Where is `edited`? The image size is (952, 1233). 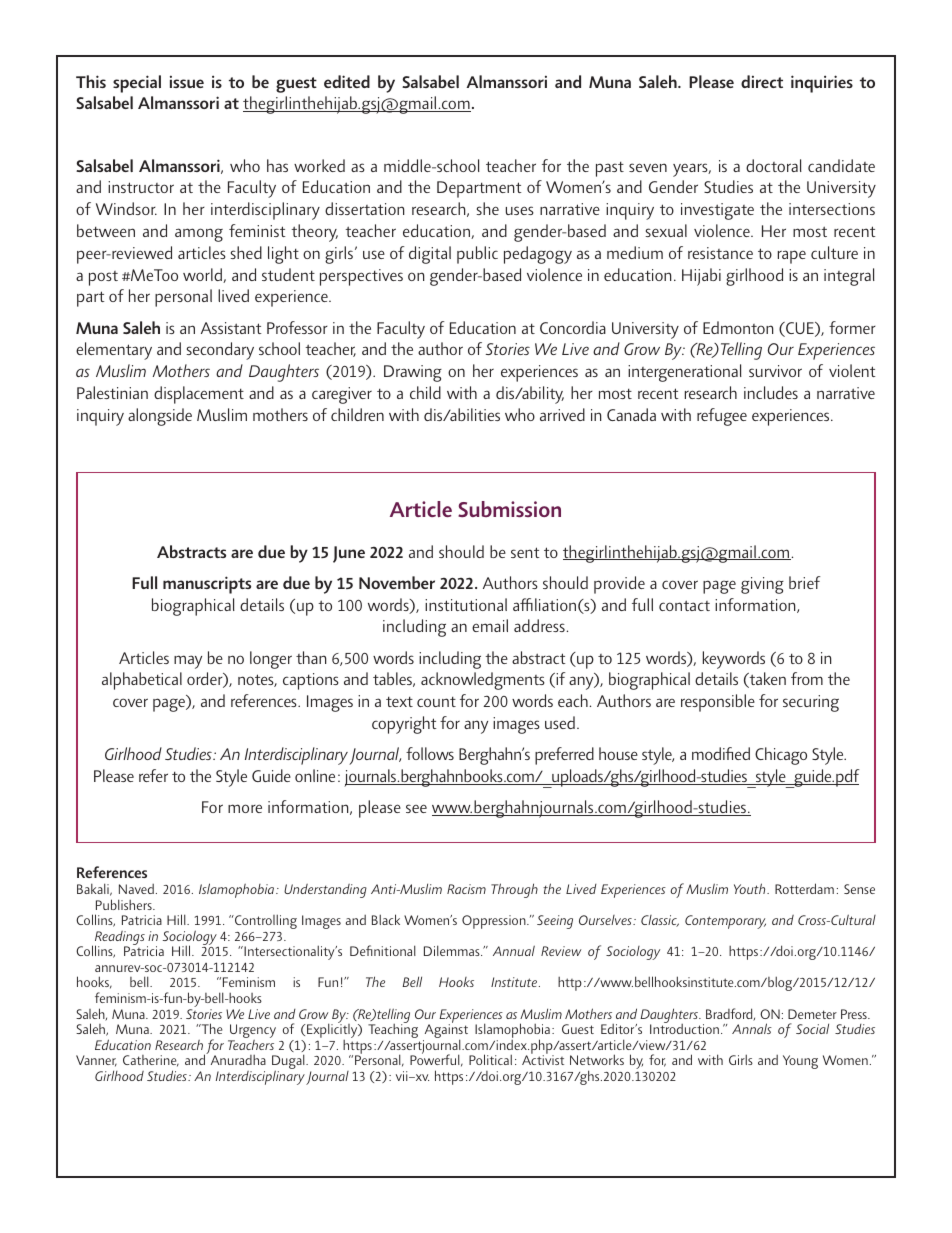
edited is located at coordinates (347, 81).
